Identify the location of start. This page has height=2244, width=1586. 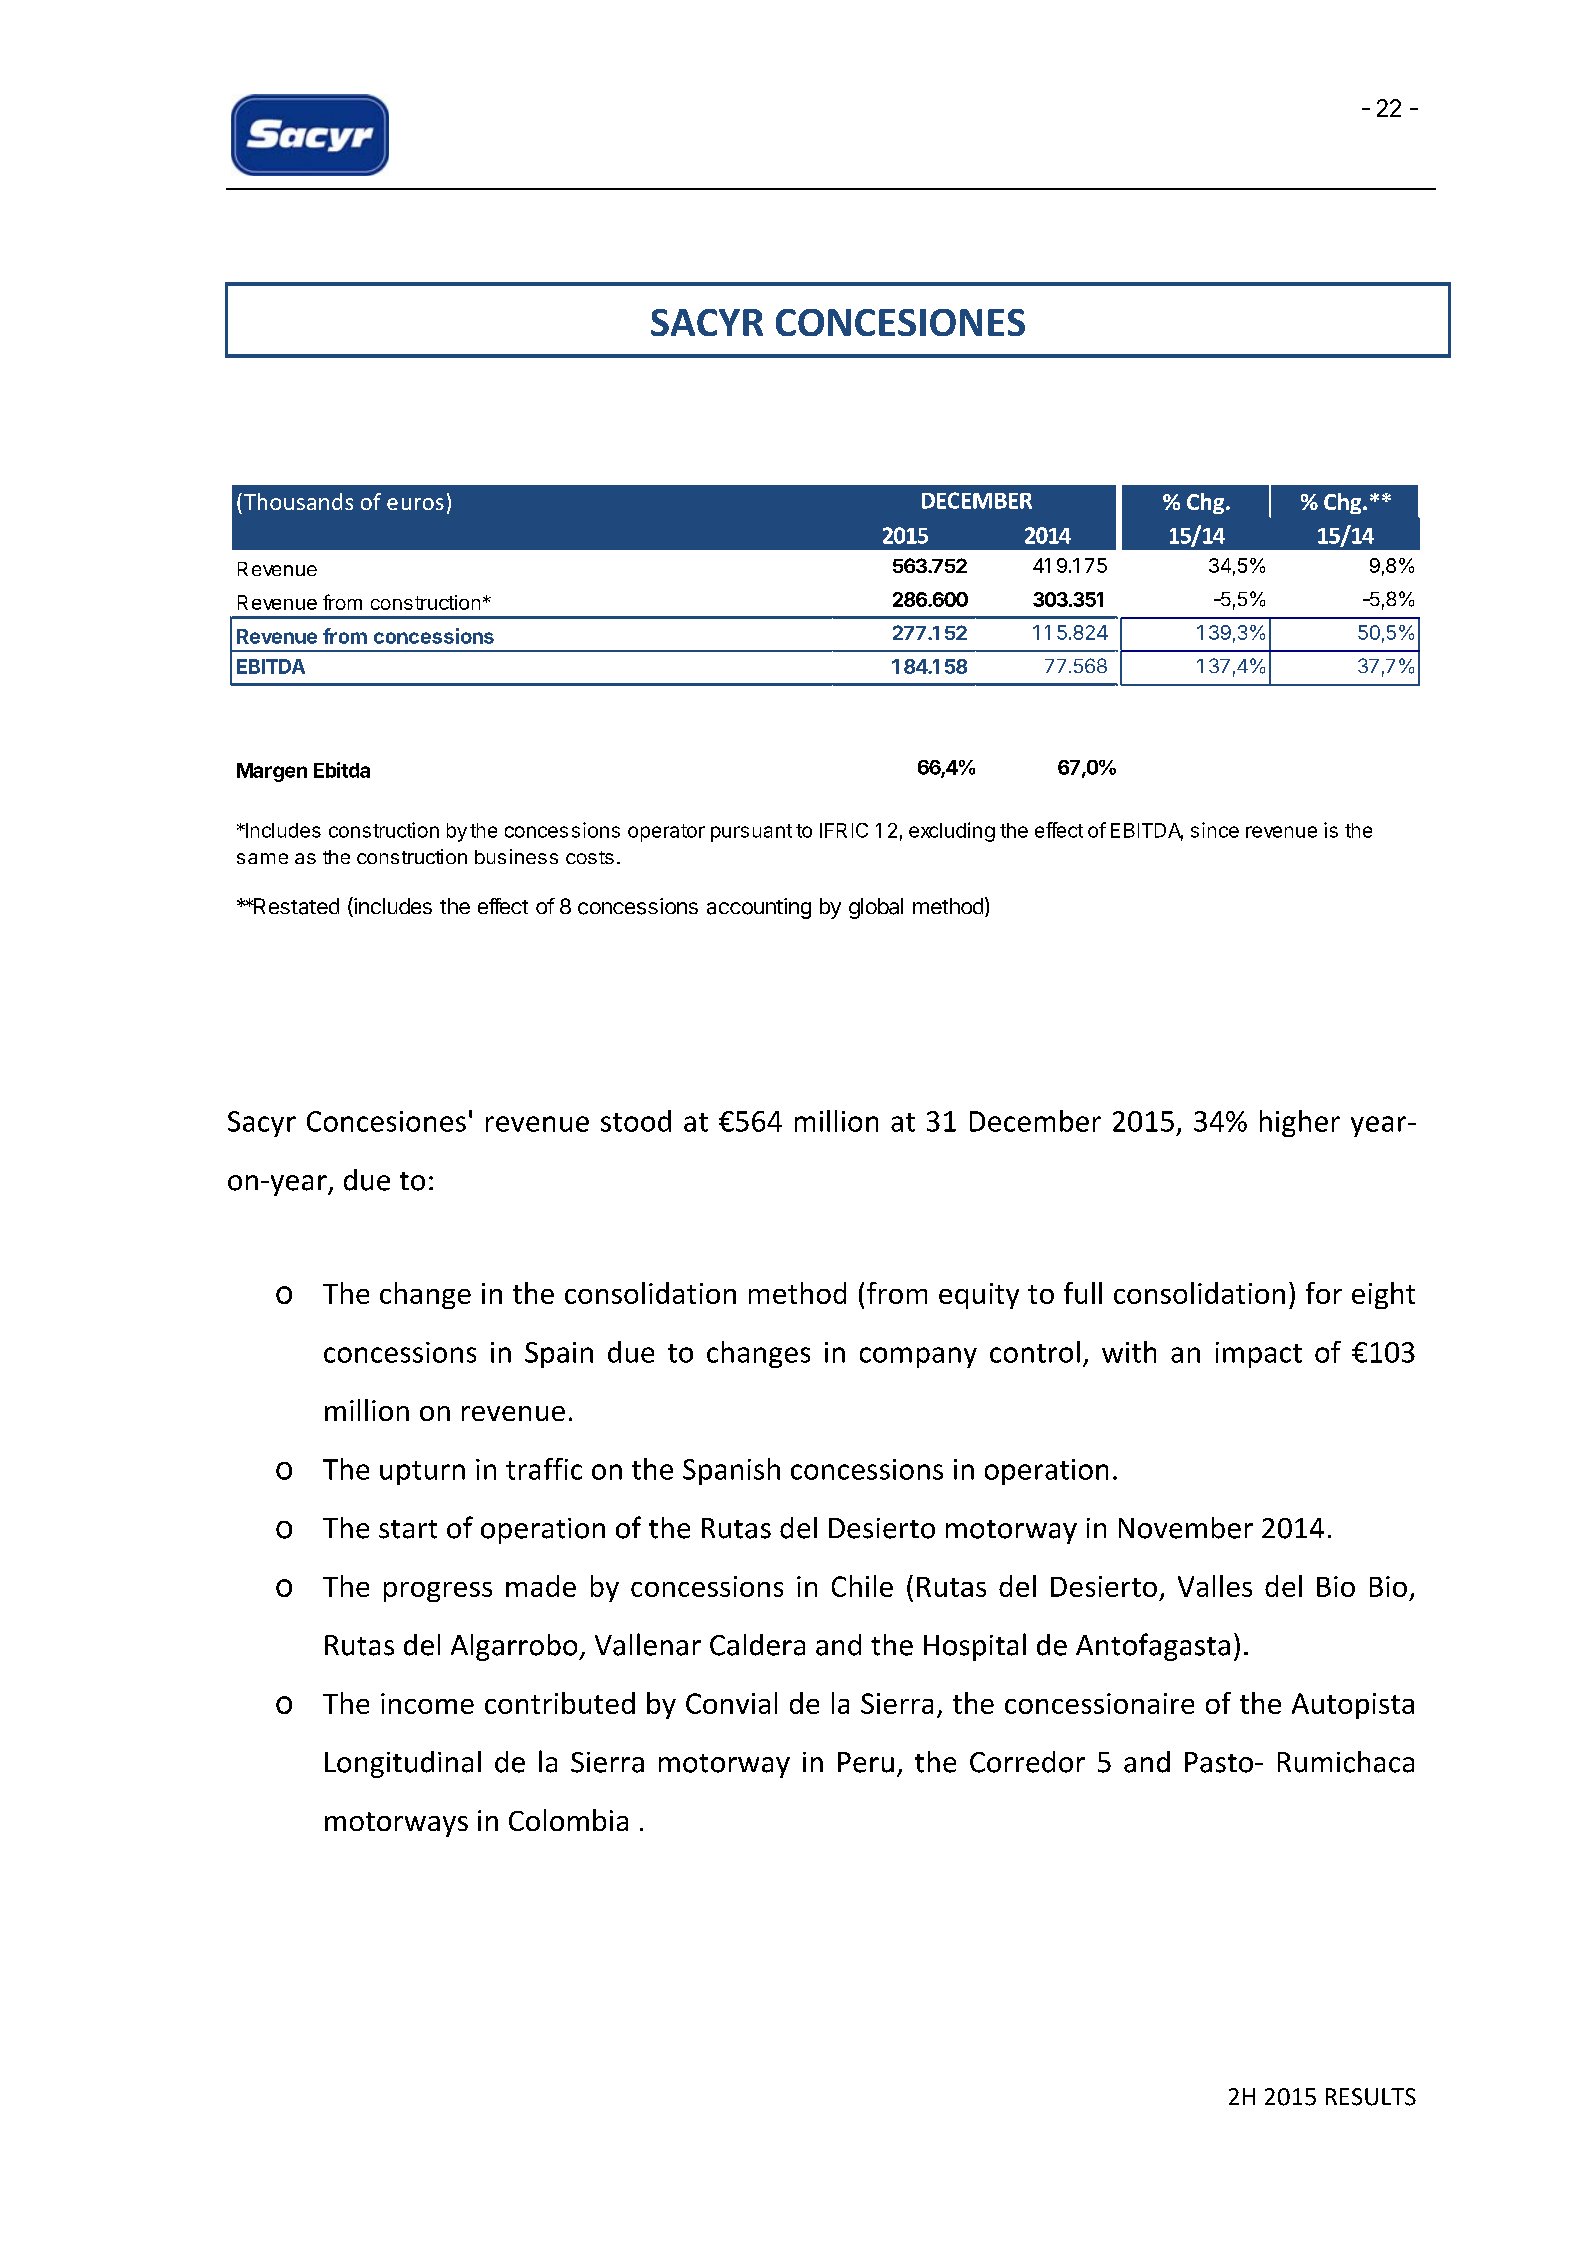
(408, 1529).
